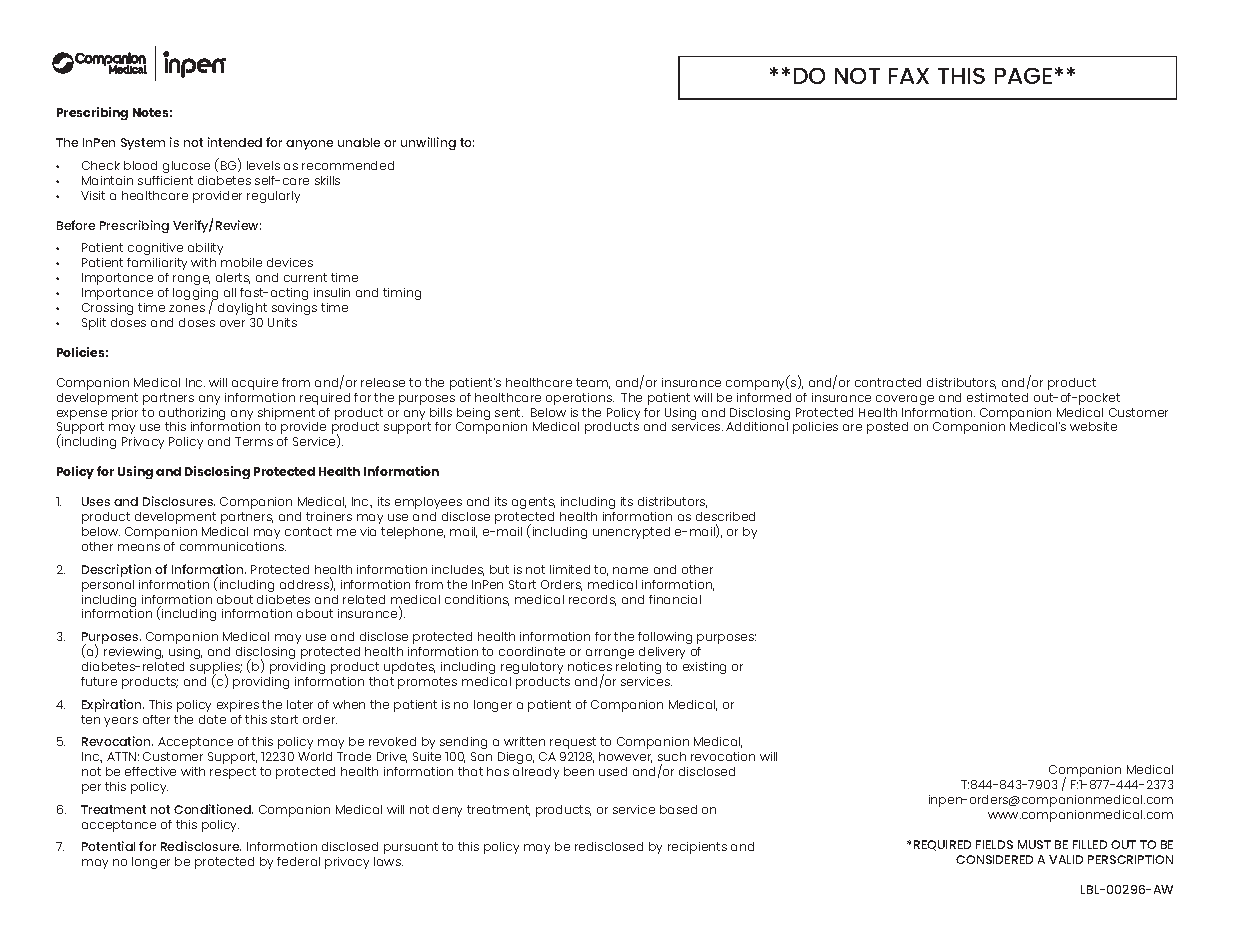  Describe the element at coordinates (704, 668) in the screenshot. I see `existing` at that location.
